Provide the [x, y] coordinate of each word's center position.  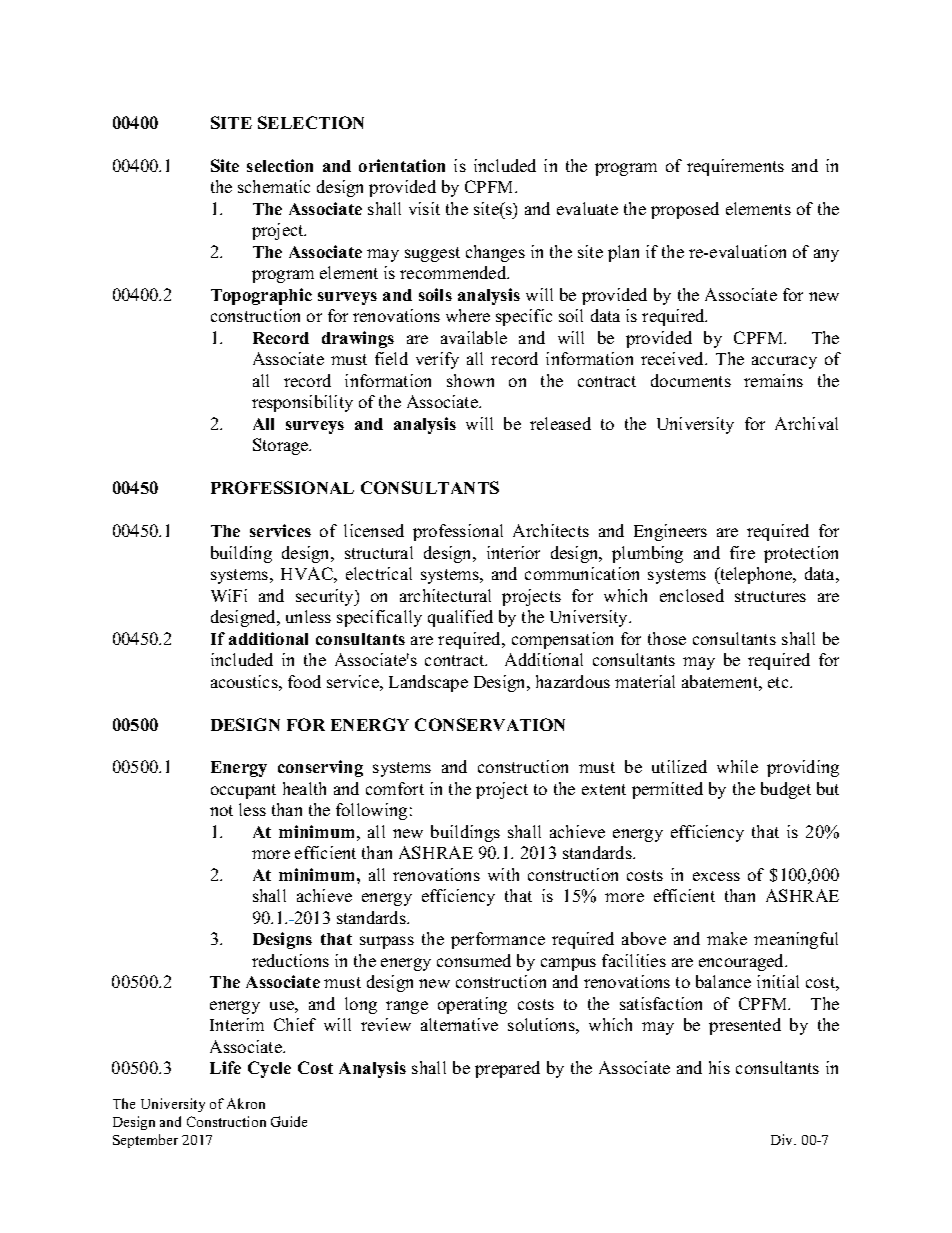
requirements [735, 167]
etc [779, 682]
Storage [282, 446]
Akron [246, 1103]
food [304, 681]
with [503, 874]
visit [424, 208]
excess [716, 876]
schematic [274, 186]
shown [470, 380]
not [221, 810]
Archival [806, 423]
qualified [460, 618]
